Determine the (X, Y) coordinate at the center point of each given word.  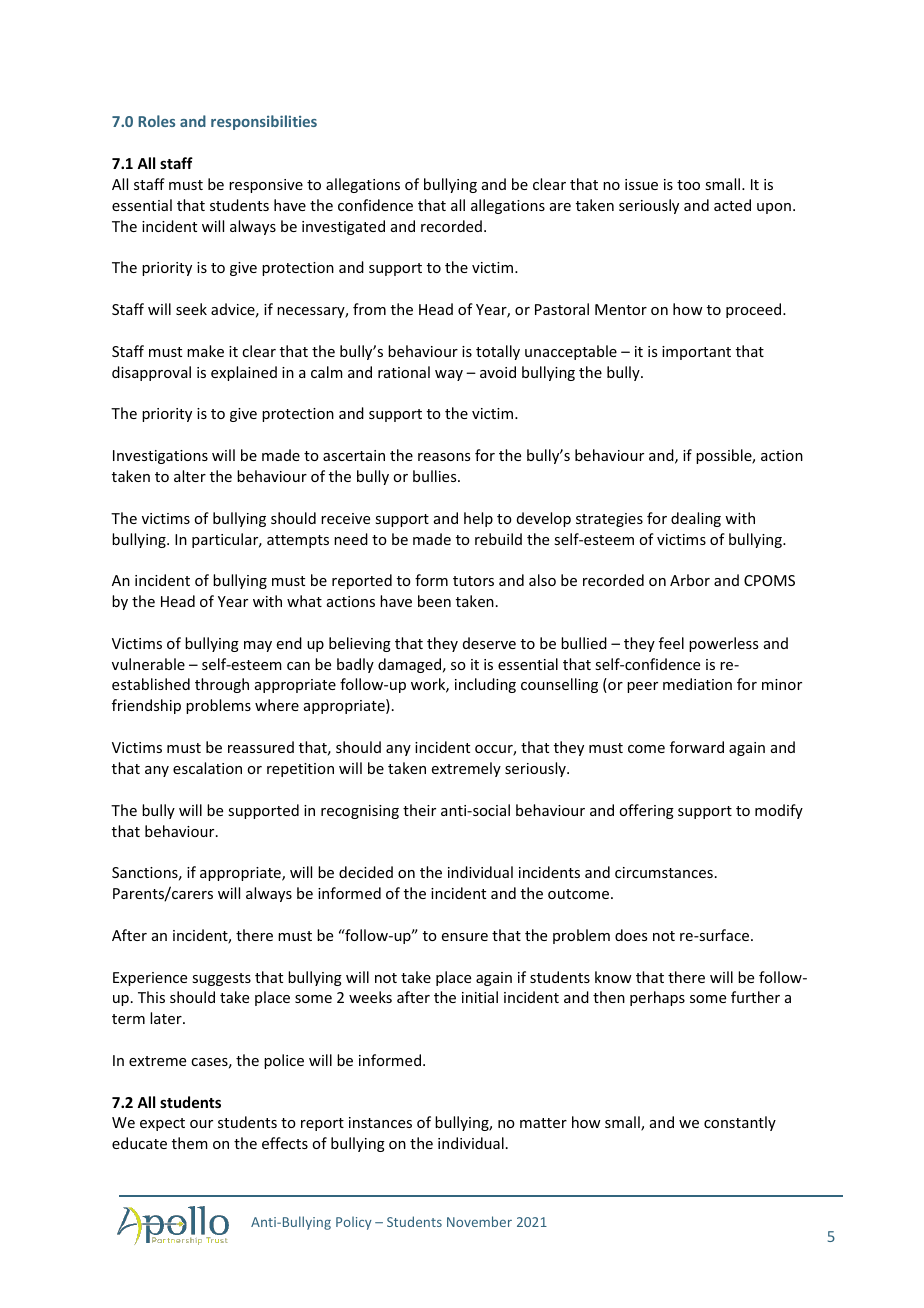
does (631, 935)
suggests (221, 979)
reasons (444, 457)
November (479, 1221)
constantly (740, 1123)
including (485, 685)
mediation (697, 684)
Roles (156, 121)
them (190, 1143)
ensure (465, 937)
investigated (343, 227)
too (688, 185)
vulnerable (148, 664)
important (696, 353)
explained (244, 373)
